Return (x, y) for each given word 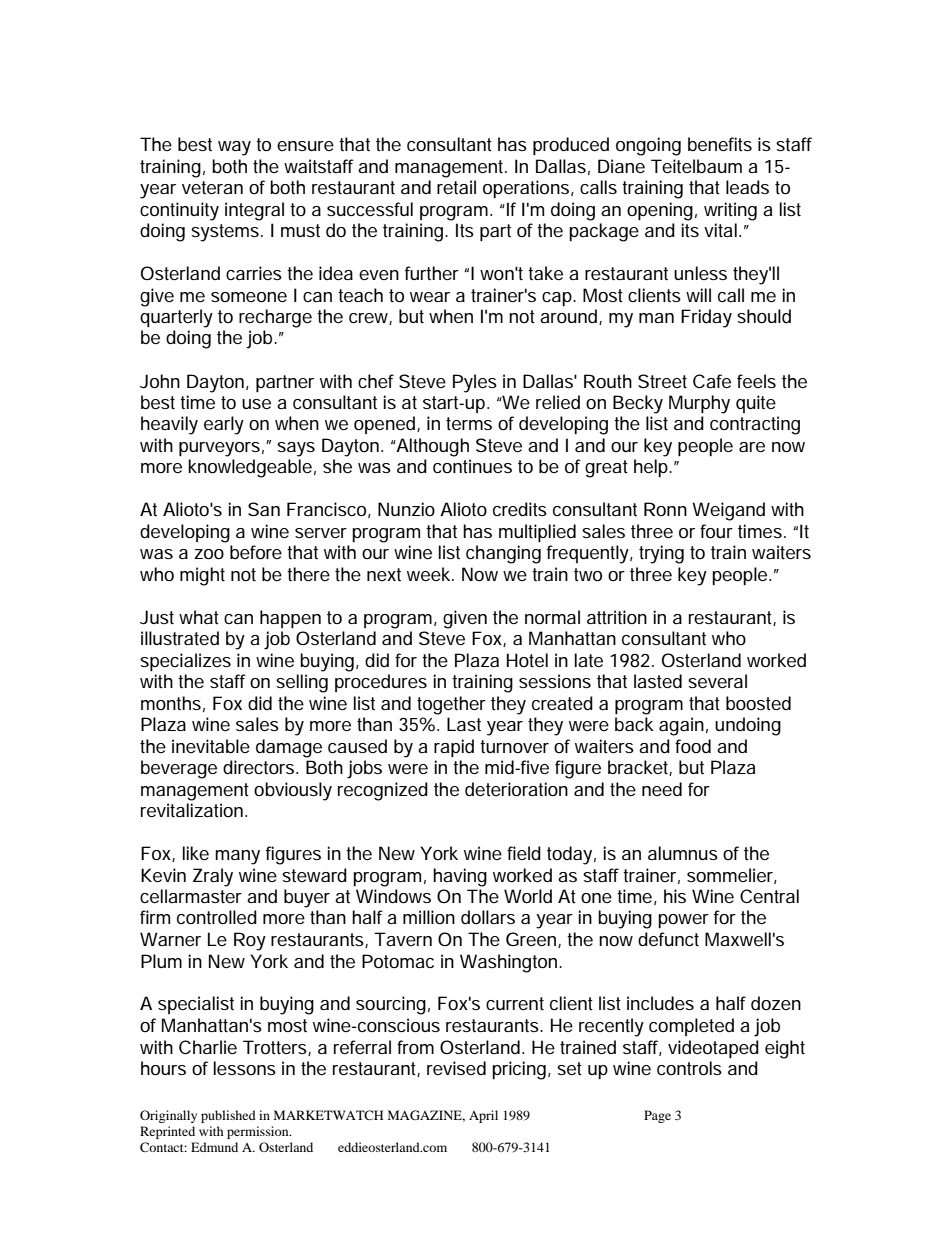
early (224, 425)
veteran (212, 187)
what (199, 617)
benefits (720, 144)
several (717, 681)
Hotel (527, 660)
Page (657, 1116)
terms (469, 423)
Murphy (699, 404)
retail (456, 187)
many (237, 857)
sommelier (732, 876)
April (483, 1116)
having (460, 877)
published (228, 1116)
